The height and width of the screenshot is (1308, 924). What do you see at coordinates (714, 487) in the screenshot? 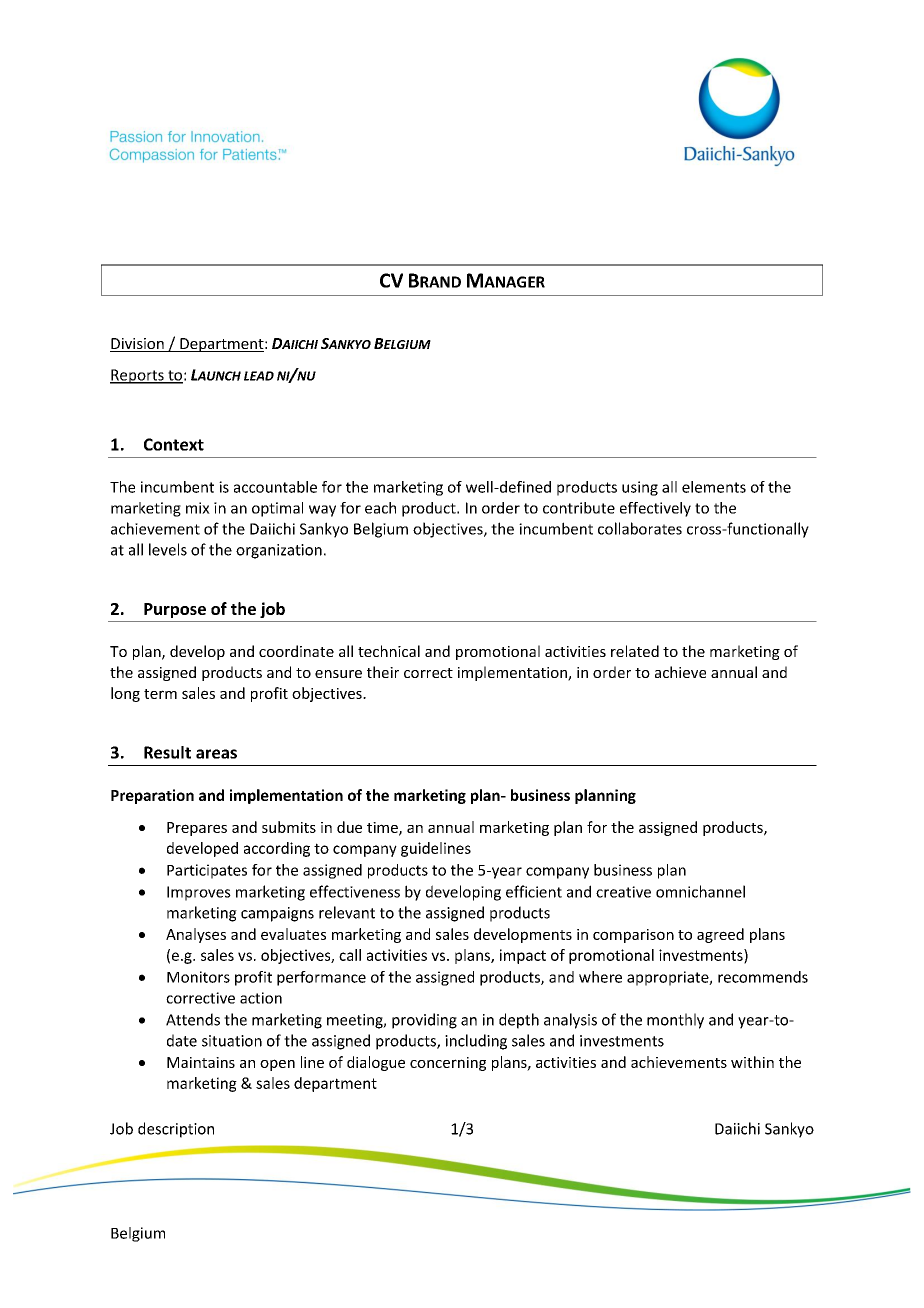
I see `elements` at bounding box center [714, 487].
